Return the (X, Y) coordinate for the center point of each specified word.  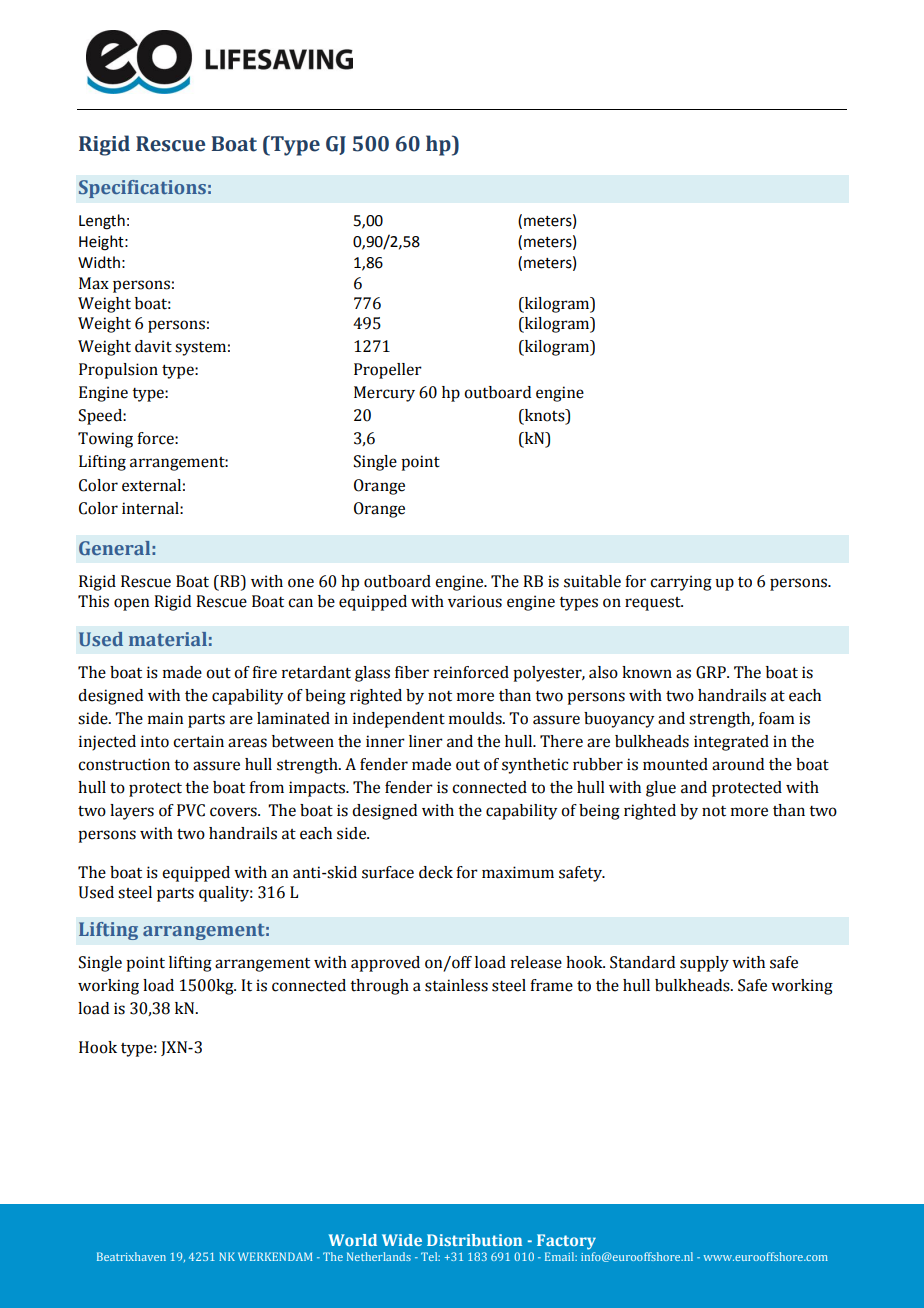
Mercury (384, 394)
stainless (456, 985)
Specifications (142, 189)
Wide (402, 1240)
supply (704, 964)
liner (426, 741)
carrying (681, 583)
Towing (105, 440)
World (353, 1240)
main (165, 718)
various (475, 601)
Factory (566, 1242)
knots (544, 416)
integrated (731, 743)
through (379, 987)
